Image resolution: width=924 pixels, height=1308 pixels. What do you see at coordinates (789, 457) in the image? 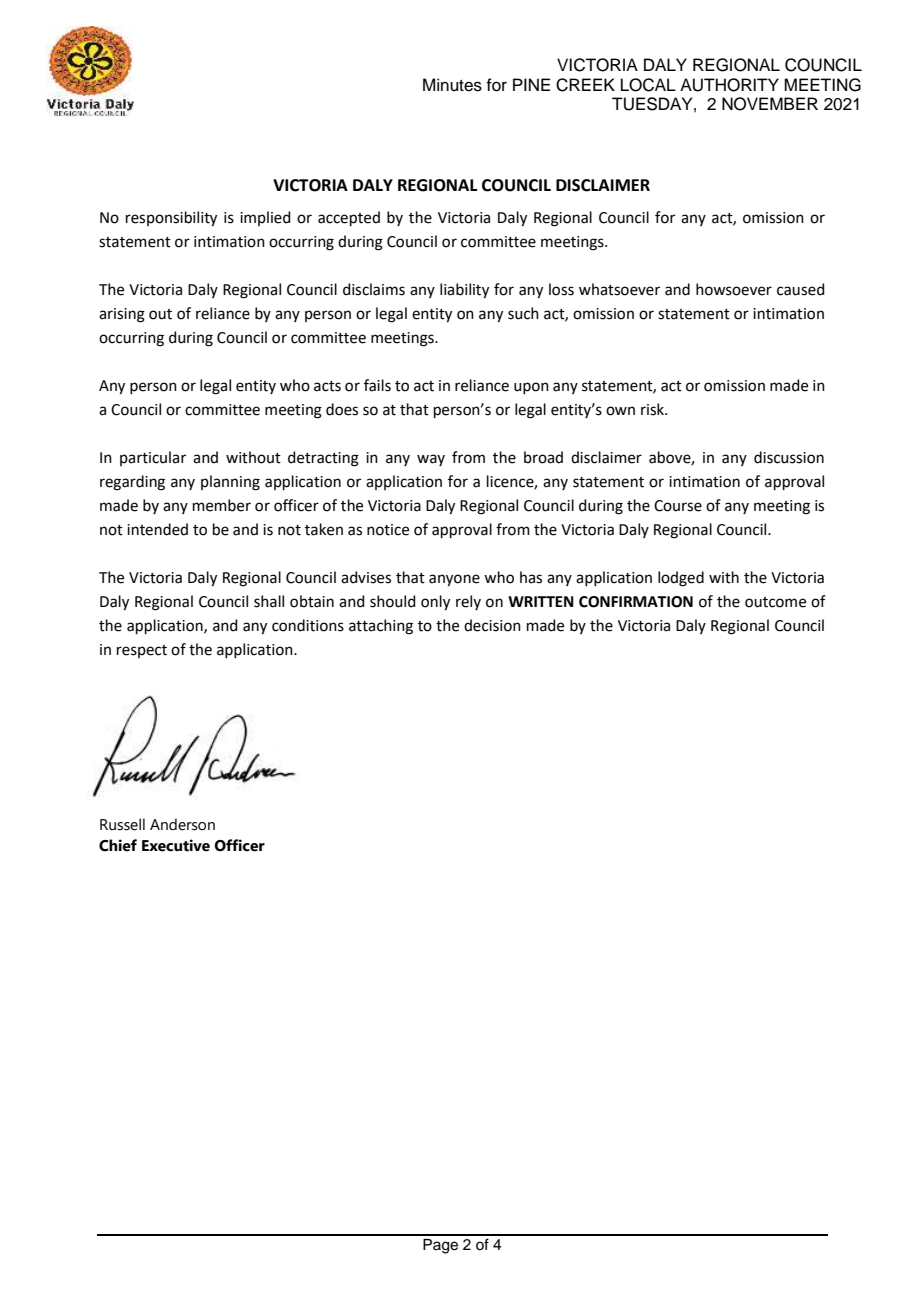
I see `discussion` at bounding box center [789, 457].
